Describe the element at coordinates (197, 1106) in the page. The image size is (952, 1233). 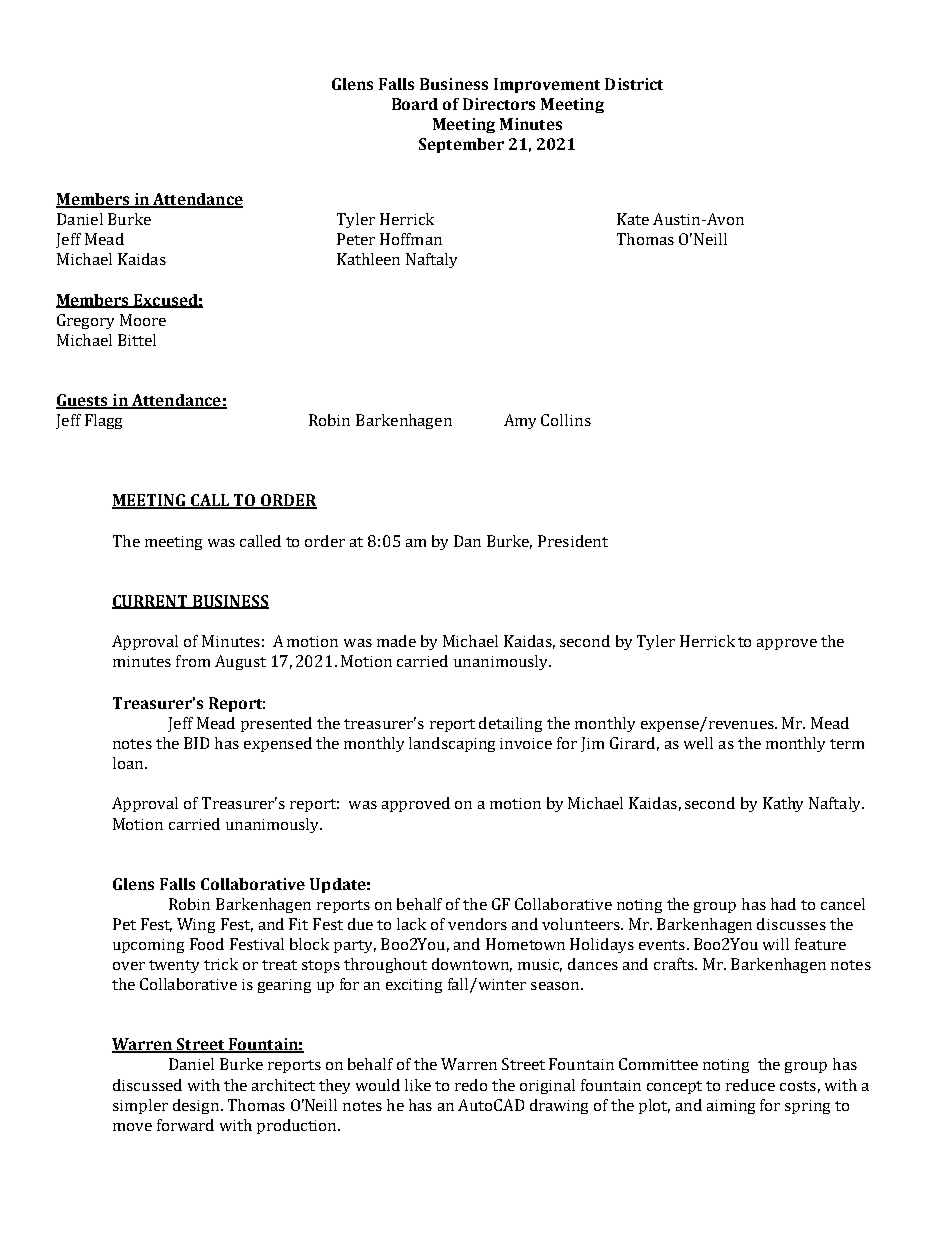
I see `design` at that location.
